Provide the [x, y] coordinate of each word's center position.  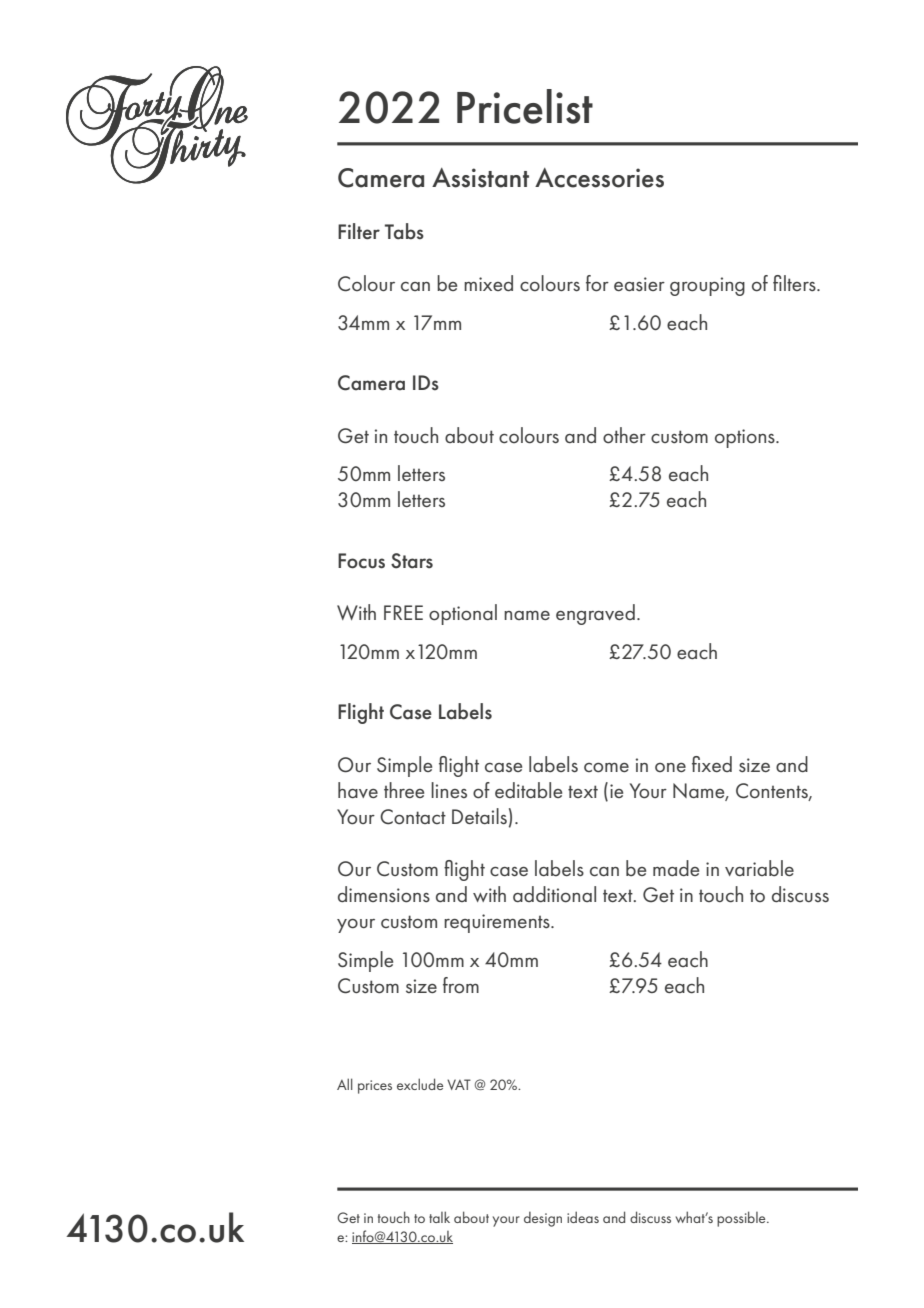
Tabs [404, 231]
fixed [712, 764]
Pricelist [525, 106]
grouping [707, 286]
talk [439, 1217]
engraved [595, 614]
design [543, 1219]
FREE [403, 612]
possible [742, 1219]
